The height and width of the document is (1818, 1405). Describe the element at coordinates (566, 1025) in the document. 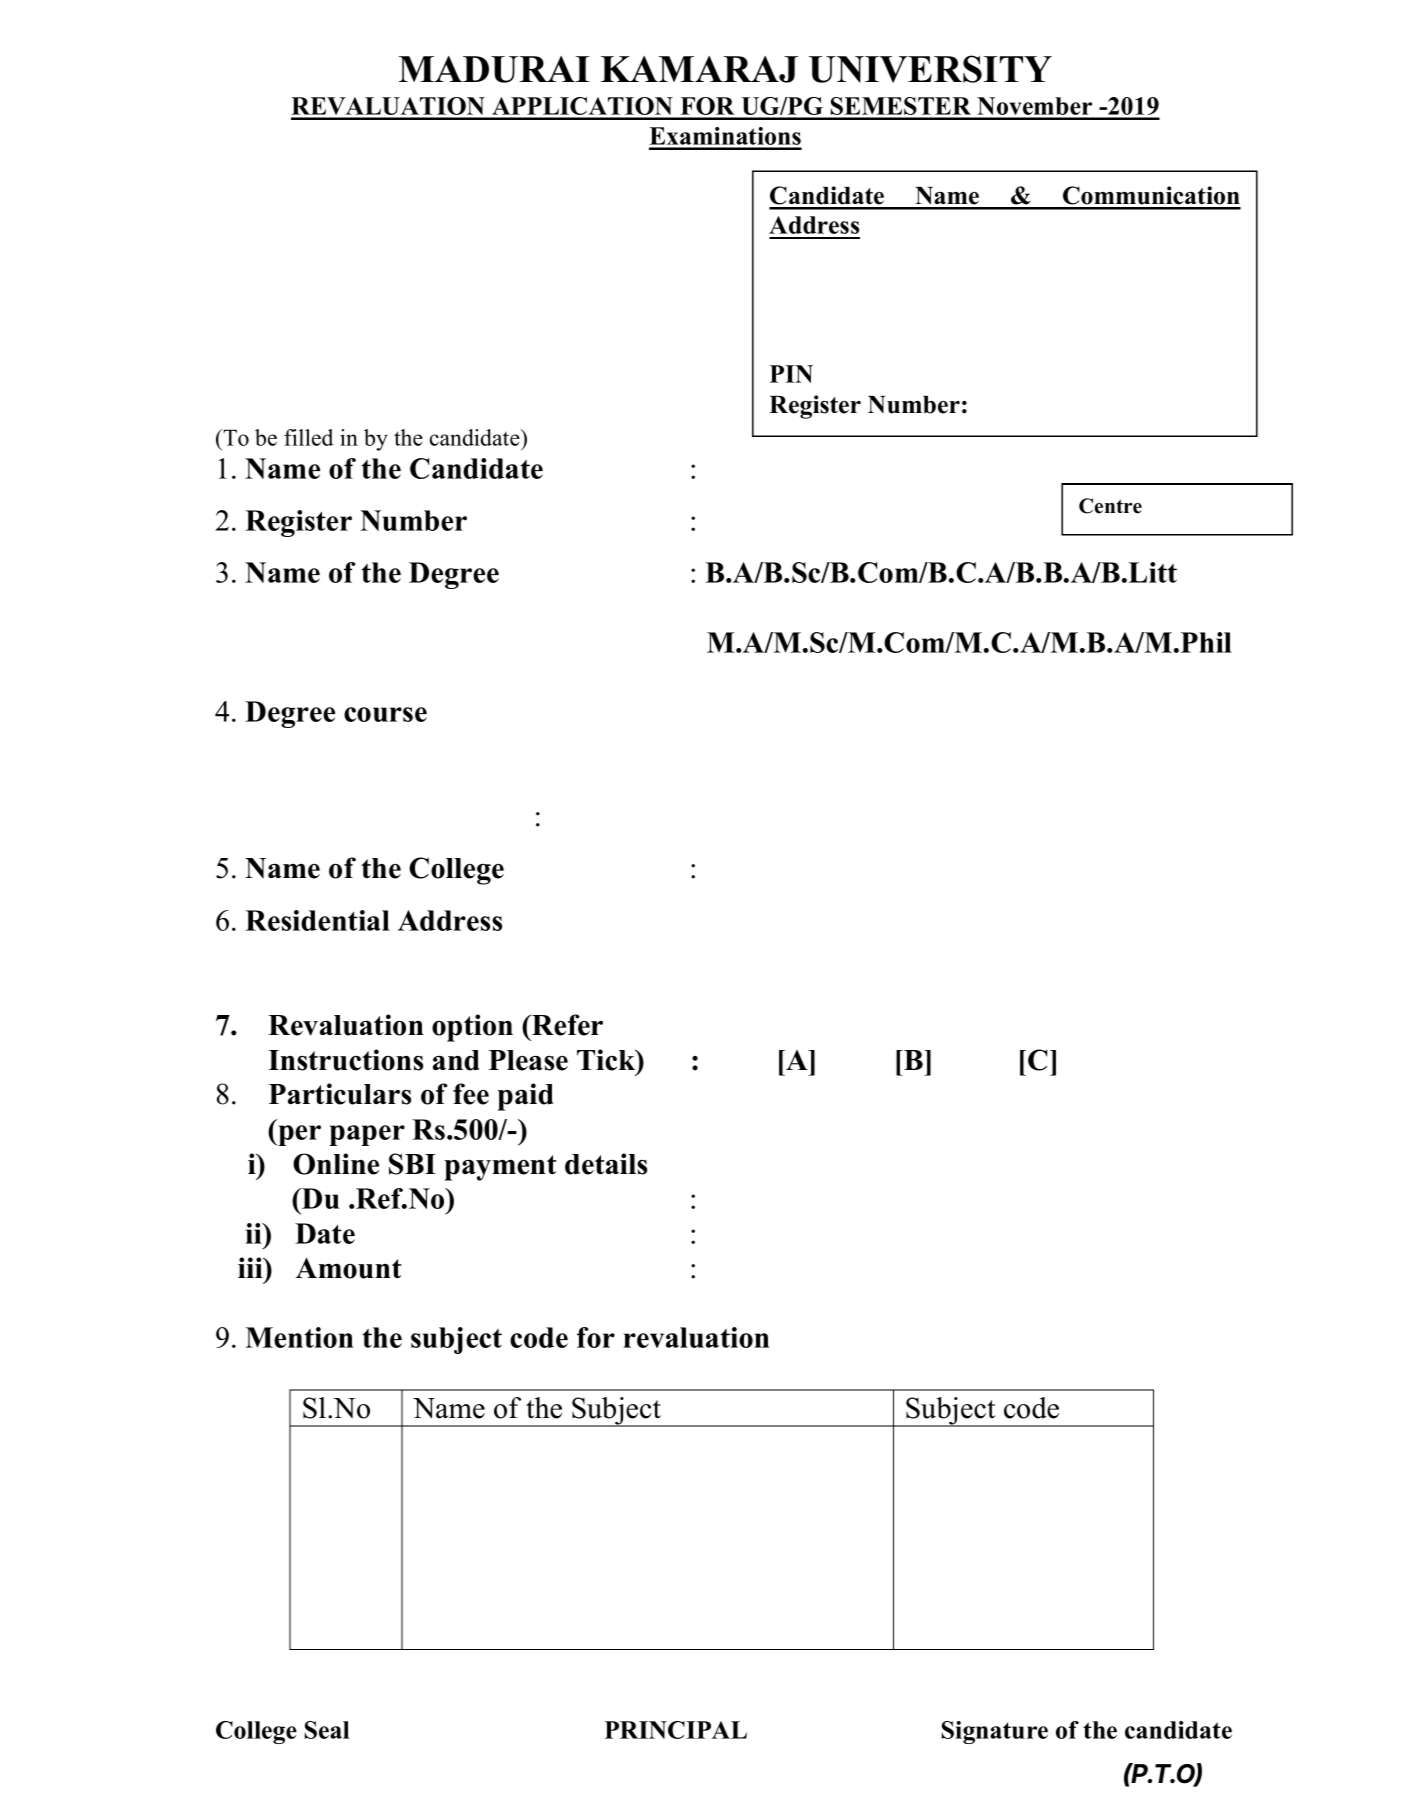

I see `Refer` at that location.
